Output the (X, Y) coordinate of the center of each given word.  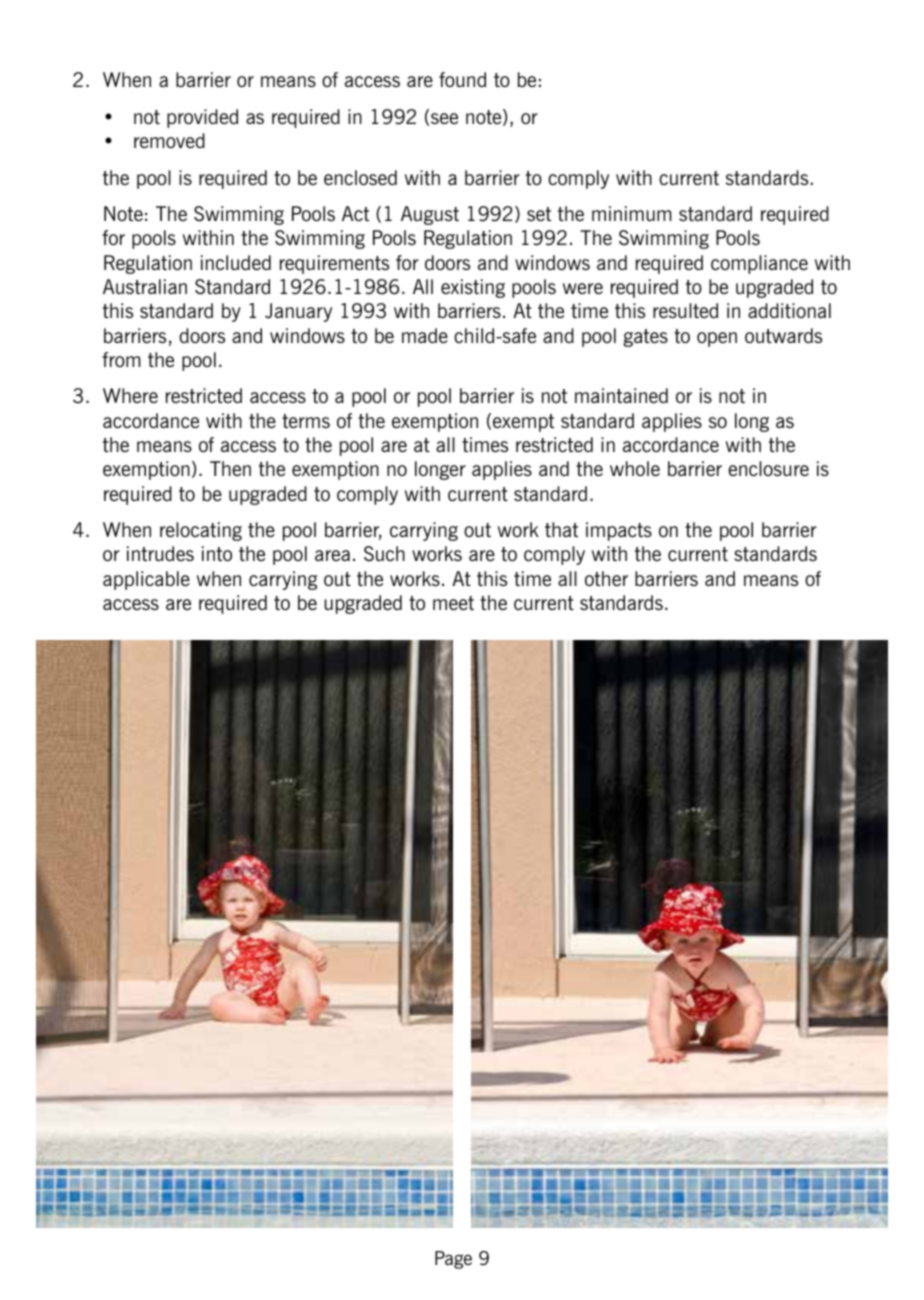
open (717, 339)
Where (130, 395)
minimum (632, 213)
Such (384, 554)
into (217, 553)
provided (202, 118)
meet (453, 603)
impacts (619, 531)
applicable (146, 580)
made (425, 335)
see (444, 118)
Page (453, 1260)
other (606, 578)
